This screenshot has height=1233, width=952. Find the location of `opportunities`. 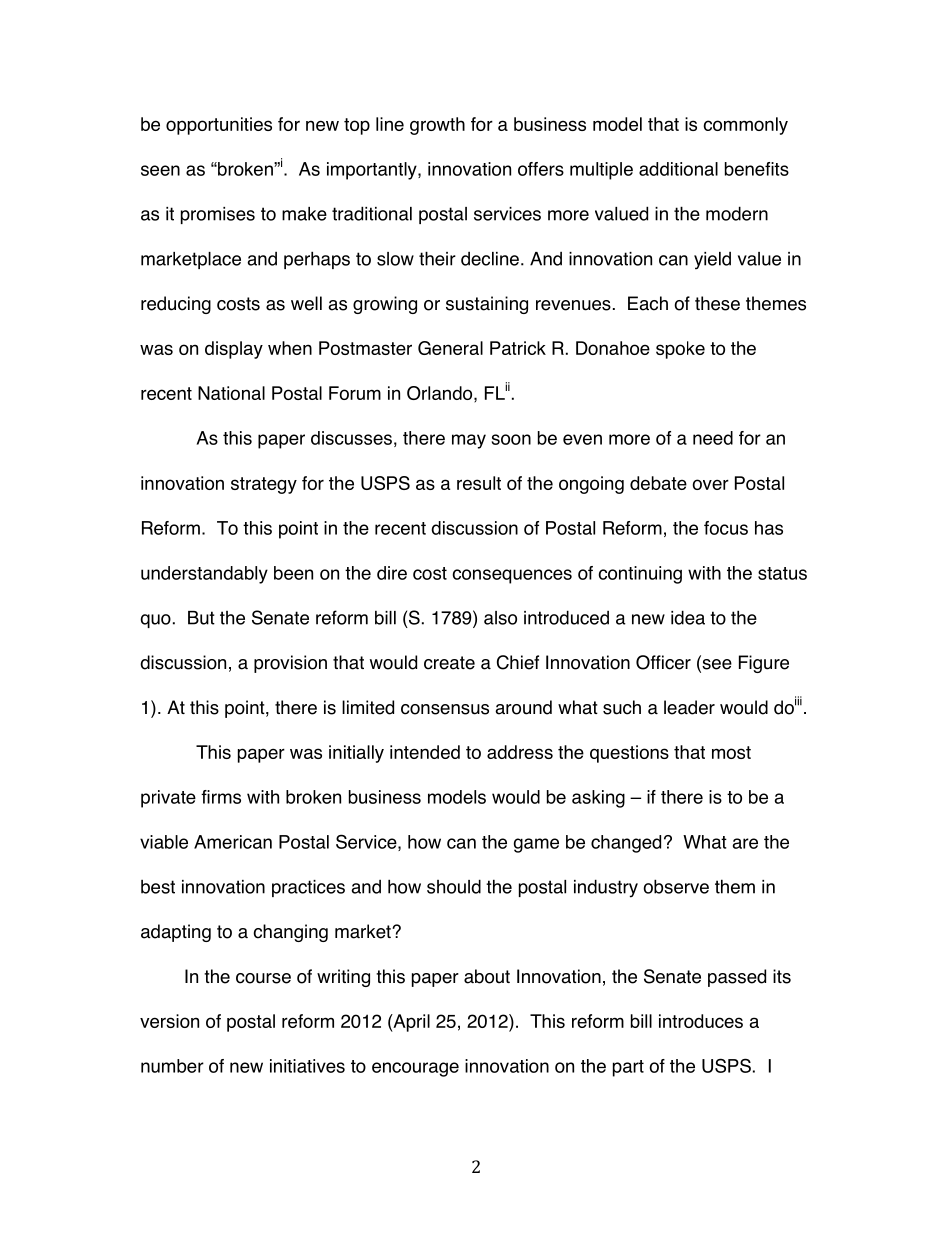

opportunities is located at coordinates (219, 126).
